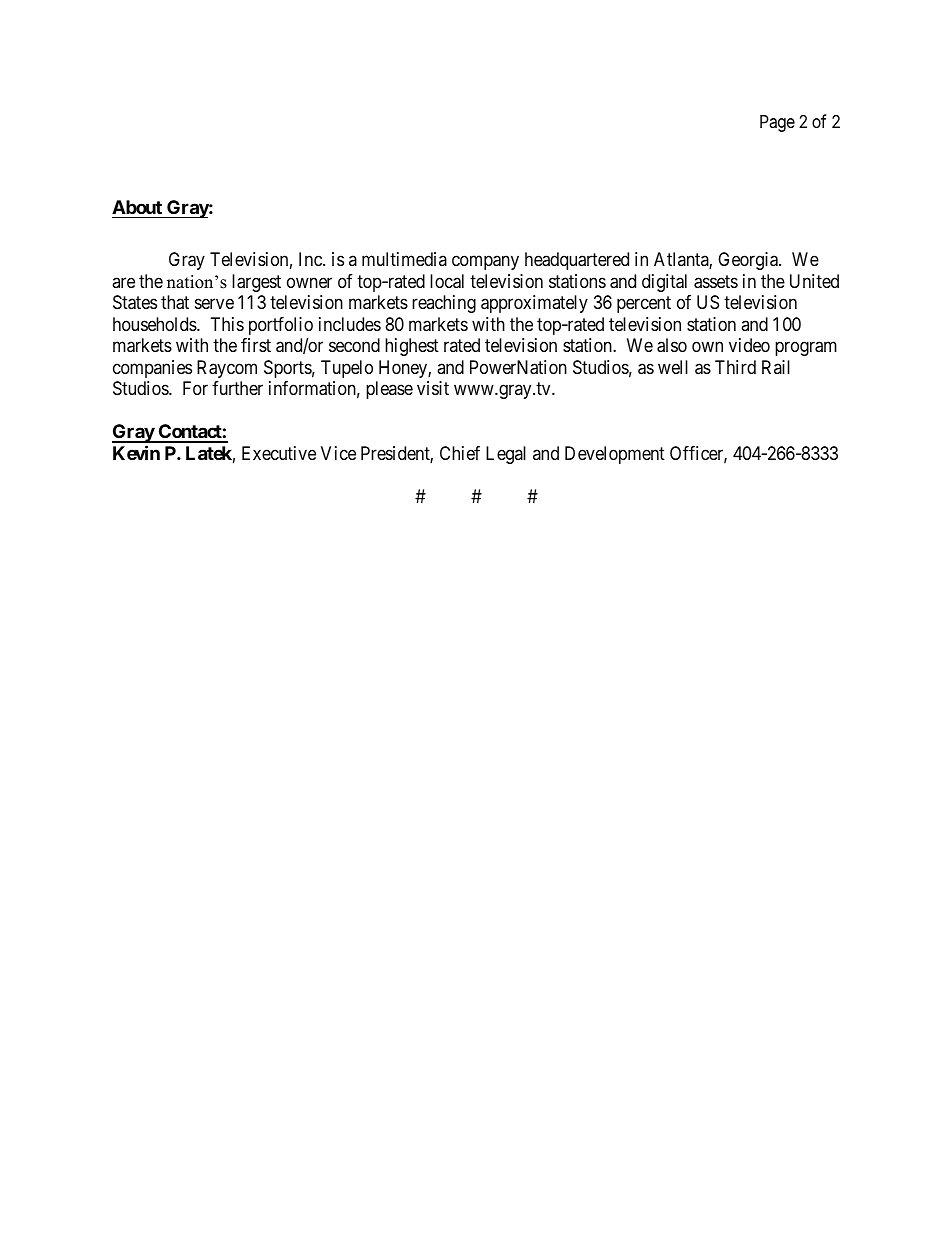  I want to click on visit, so click(433, 388).
